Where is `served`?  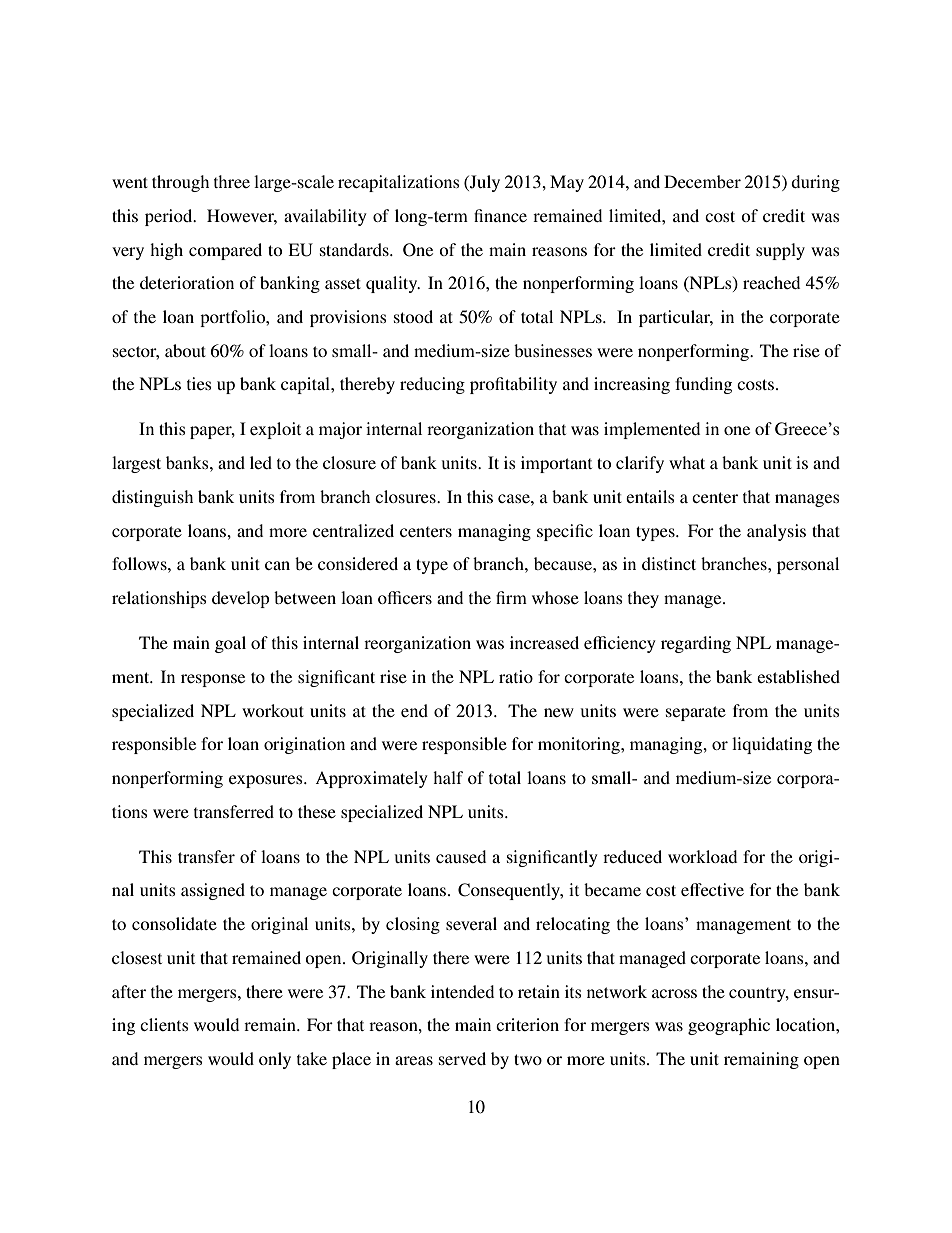
served is located at coordinates (462, 1058).
